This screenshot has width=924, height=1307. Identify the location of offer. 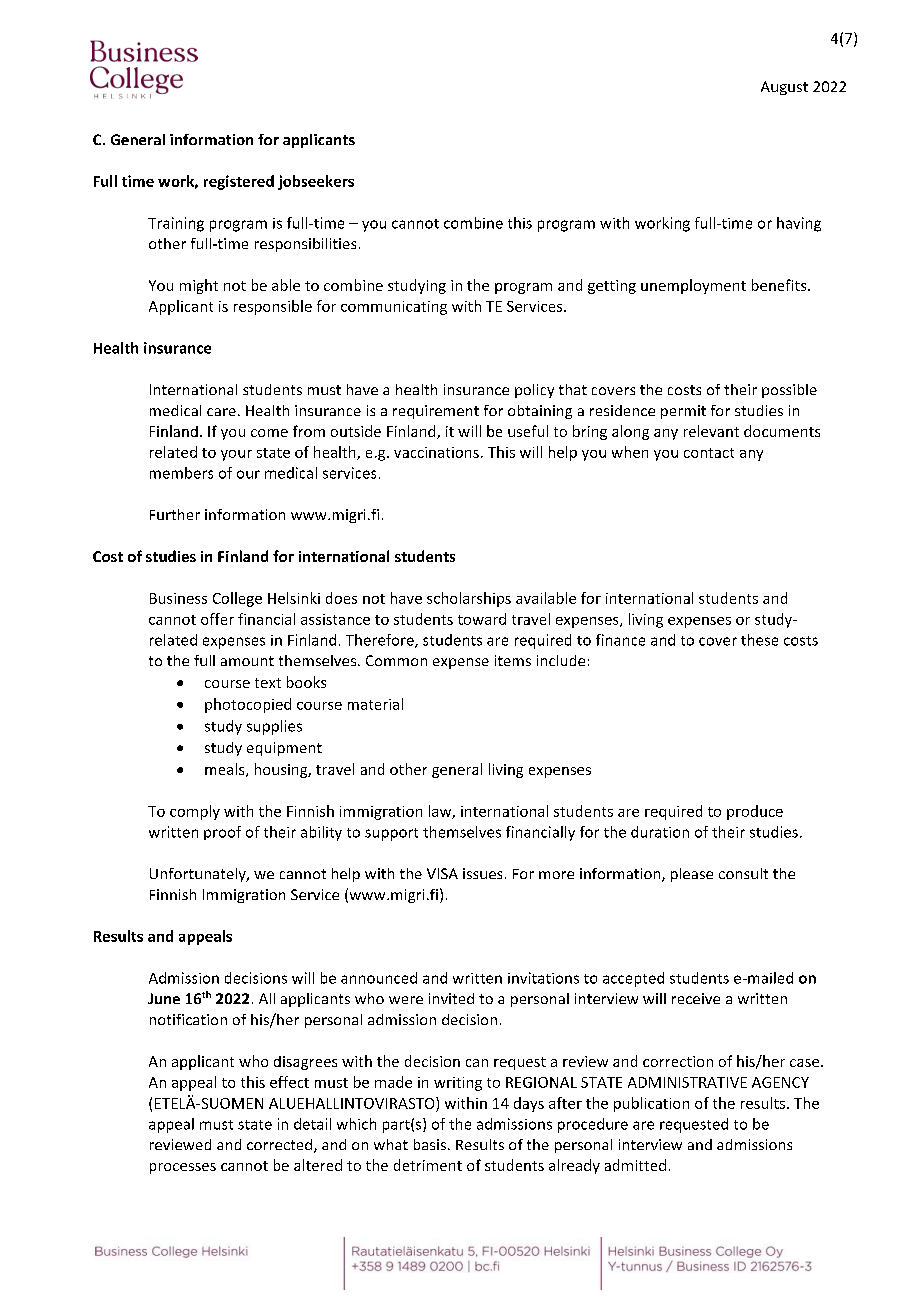
(217, 619).
